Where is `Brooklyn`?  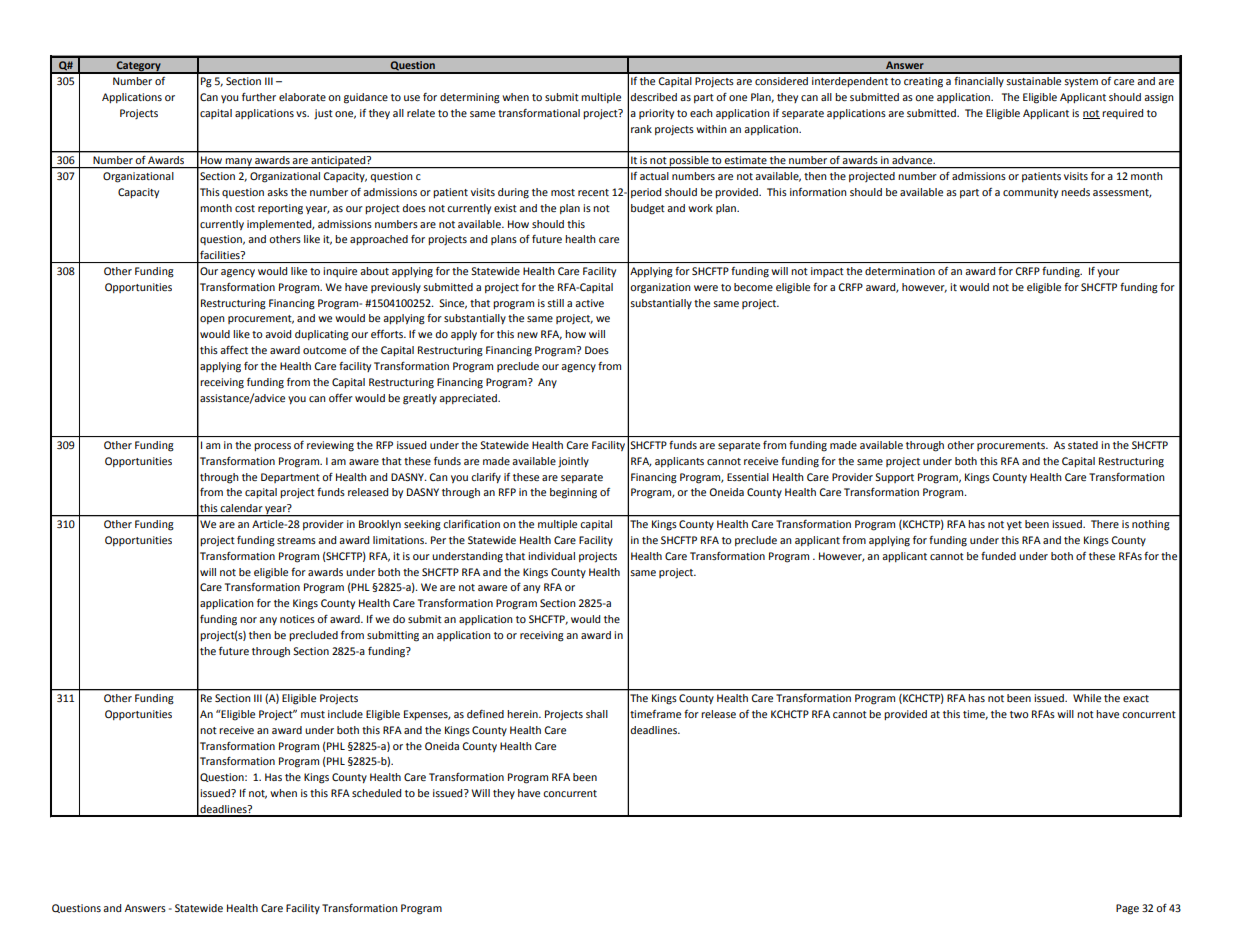
Brooklyn is located at coordinates (380, 525).
